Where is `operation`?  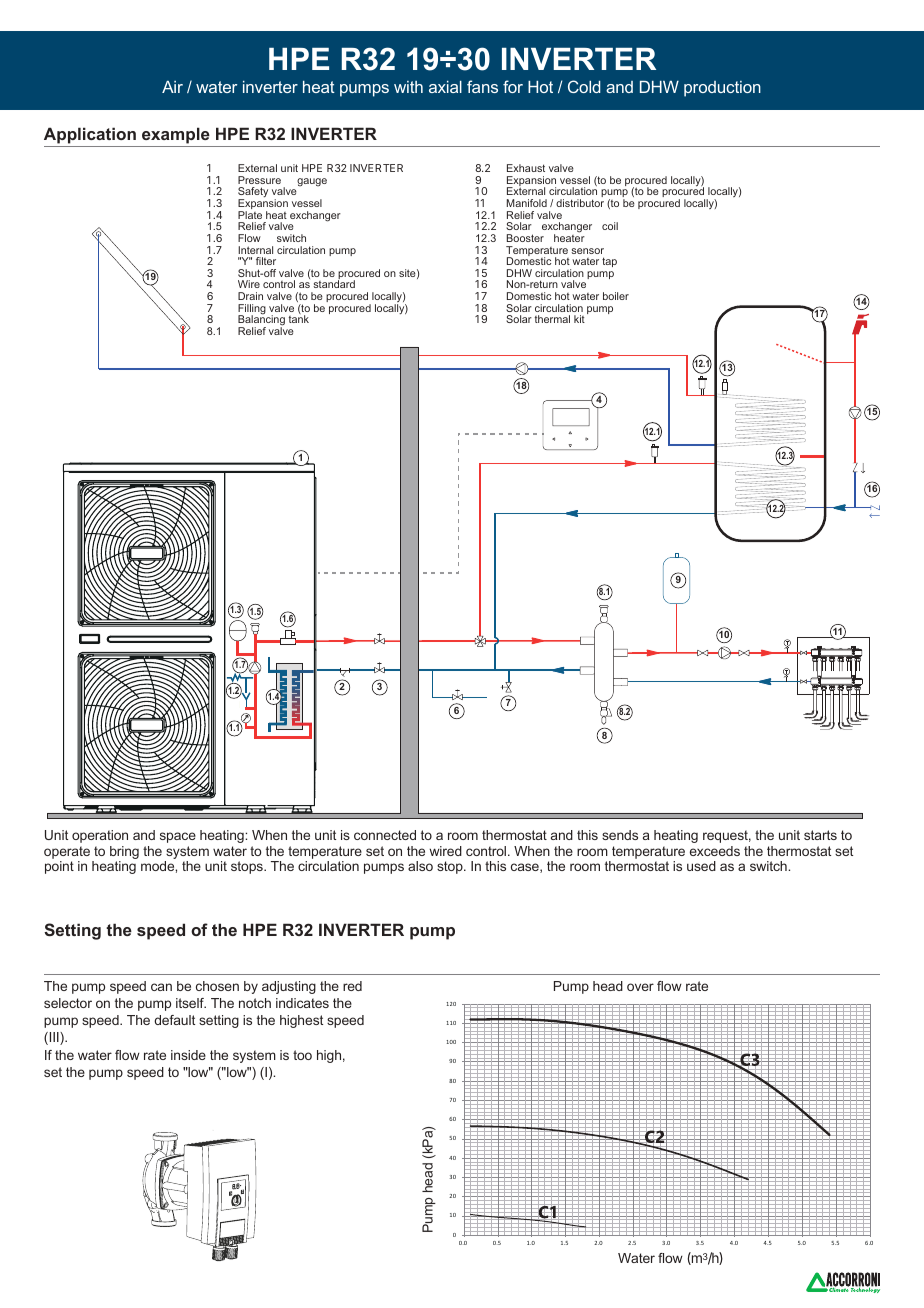
operation is located at coordinates (100, 836).
